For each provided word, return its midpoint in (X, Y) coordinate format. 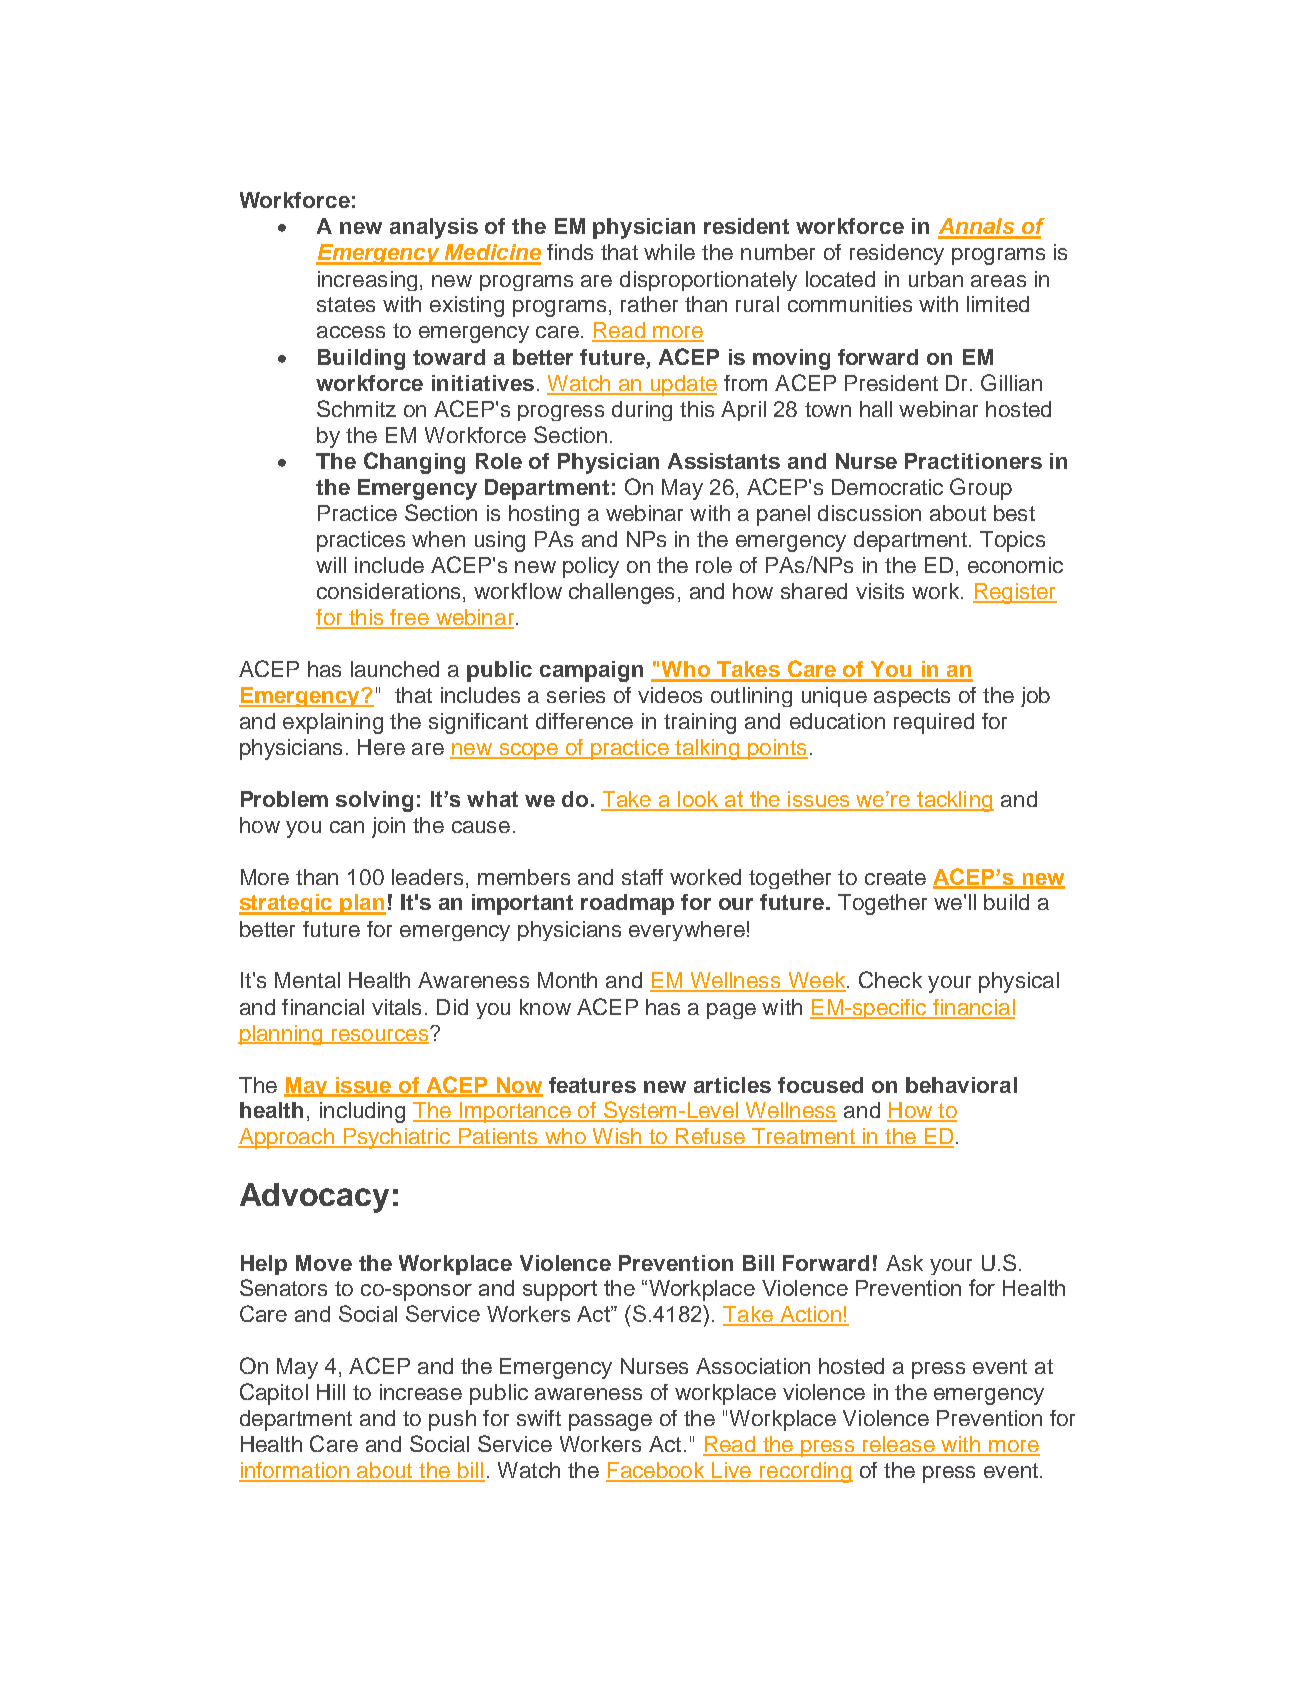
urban (936, 279)
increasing (367, 281)
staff (642, 877)
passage (610, 1422)
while (669, 252)
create (895, 877)
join (388, 827)
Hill (331, 1392)
